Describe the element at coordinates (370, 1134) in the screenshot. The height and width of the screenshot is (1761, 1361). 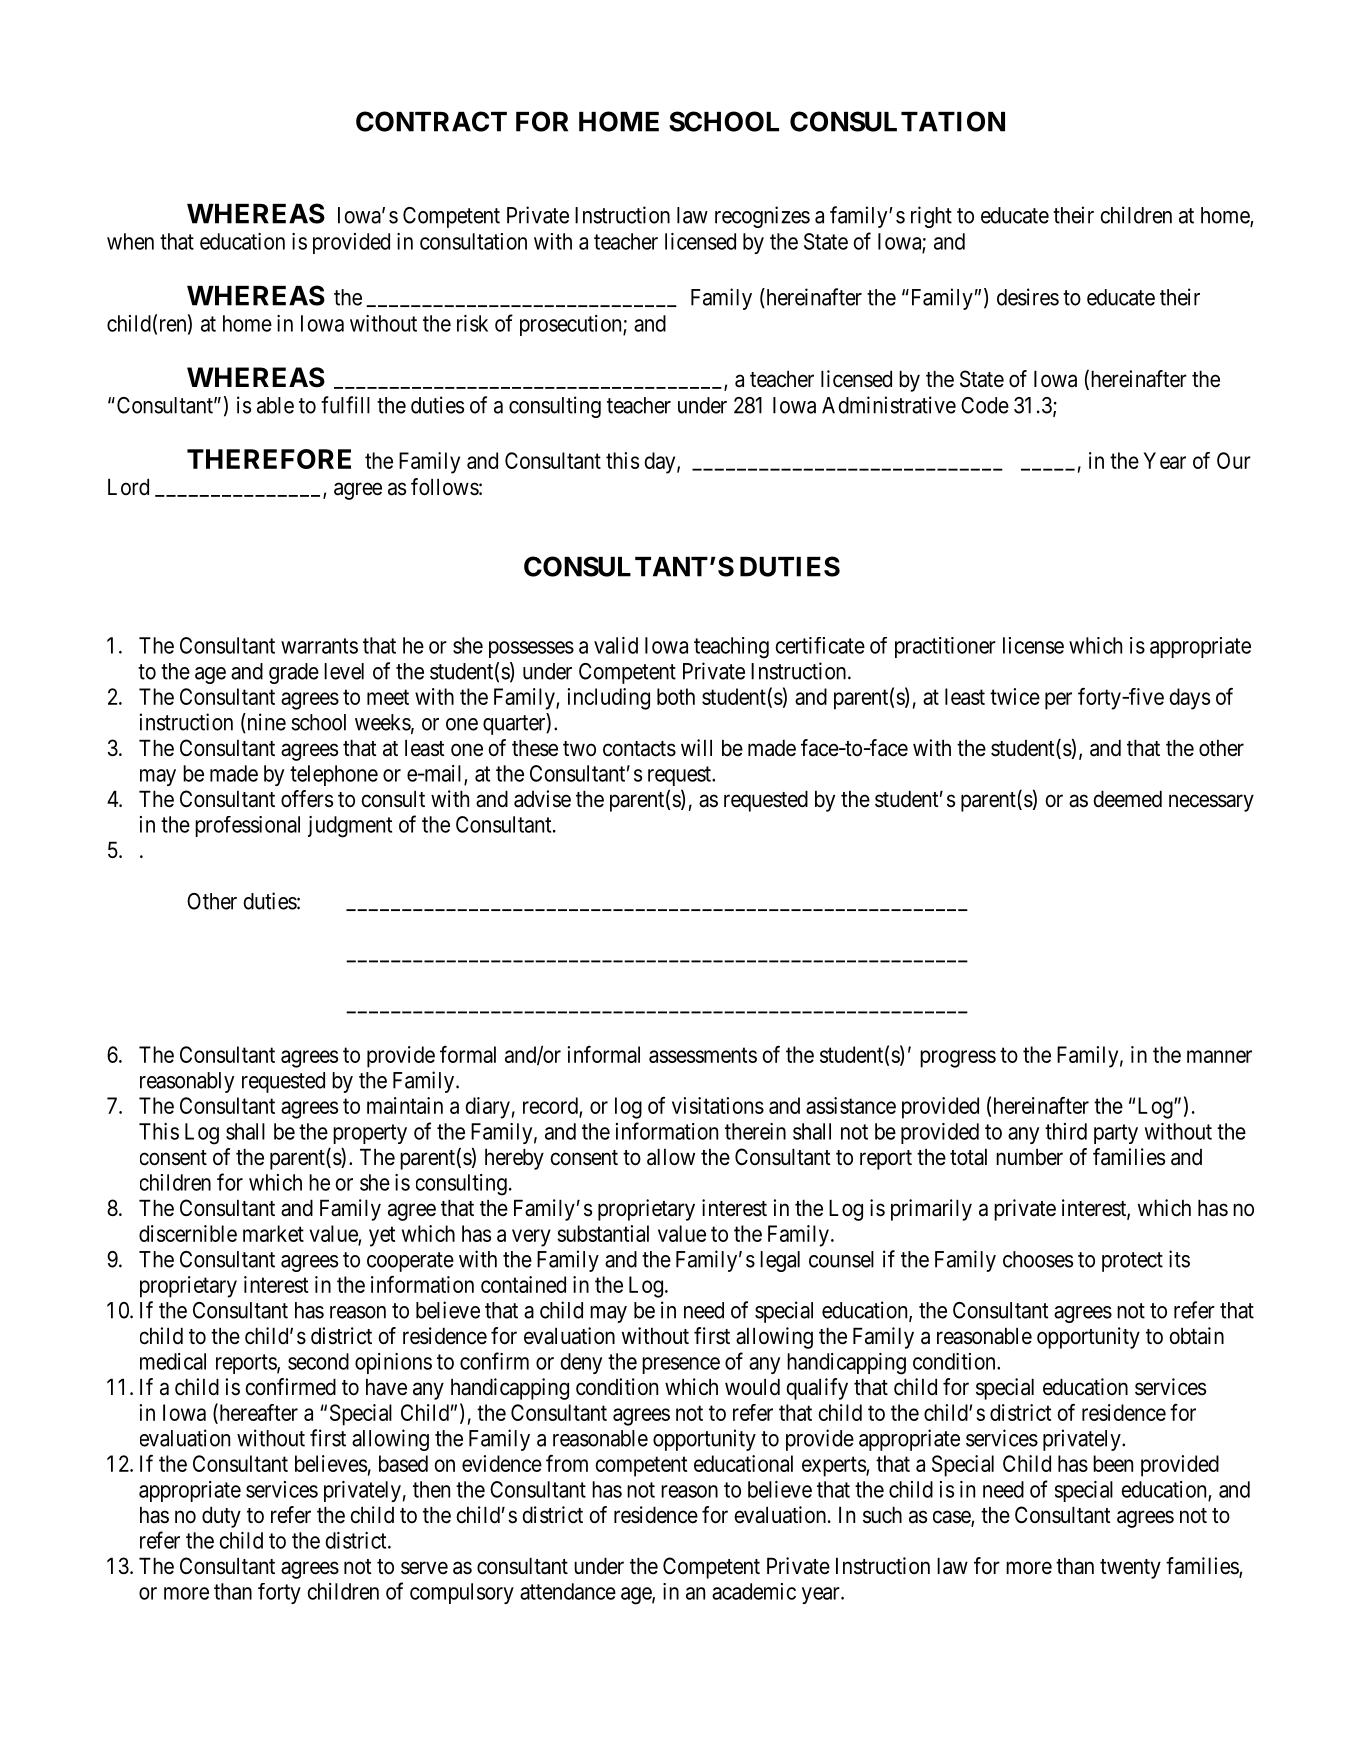
I see `property` at that location.
